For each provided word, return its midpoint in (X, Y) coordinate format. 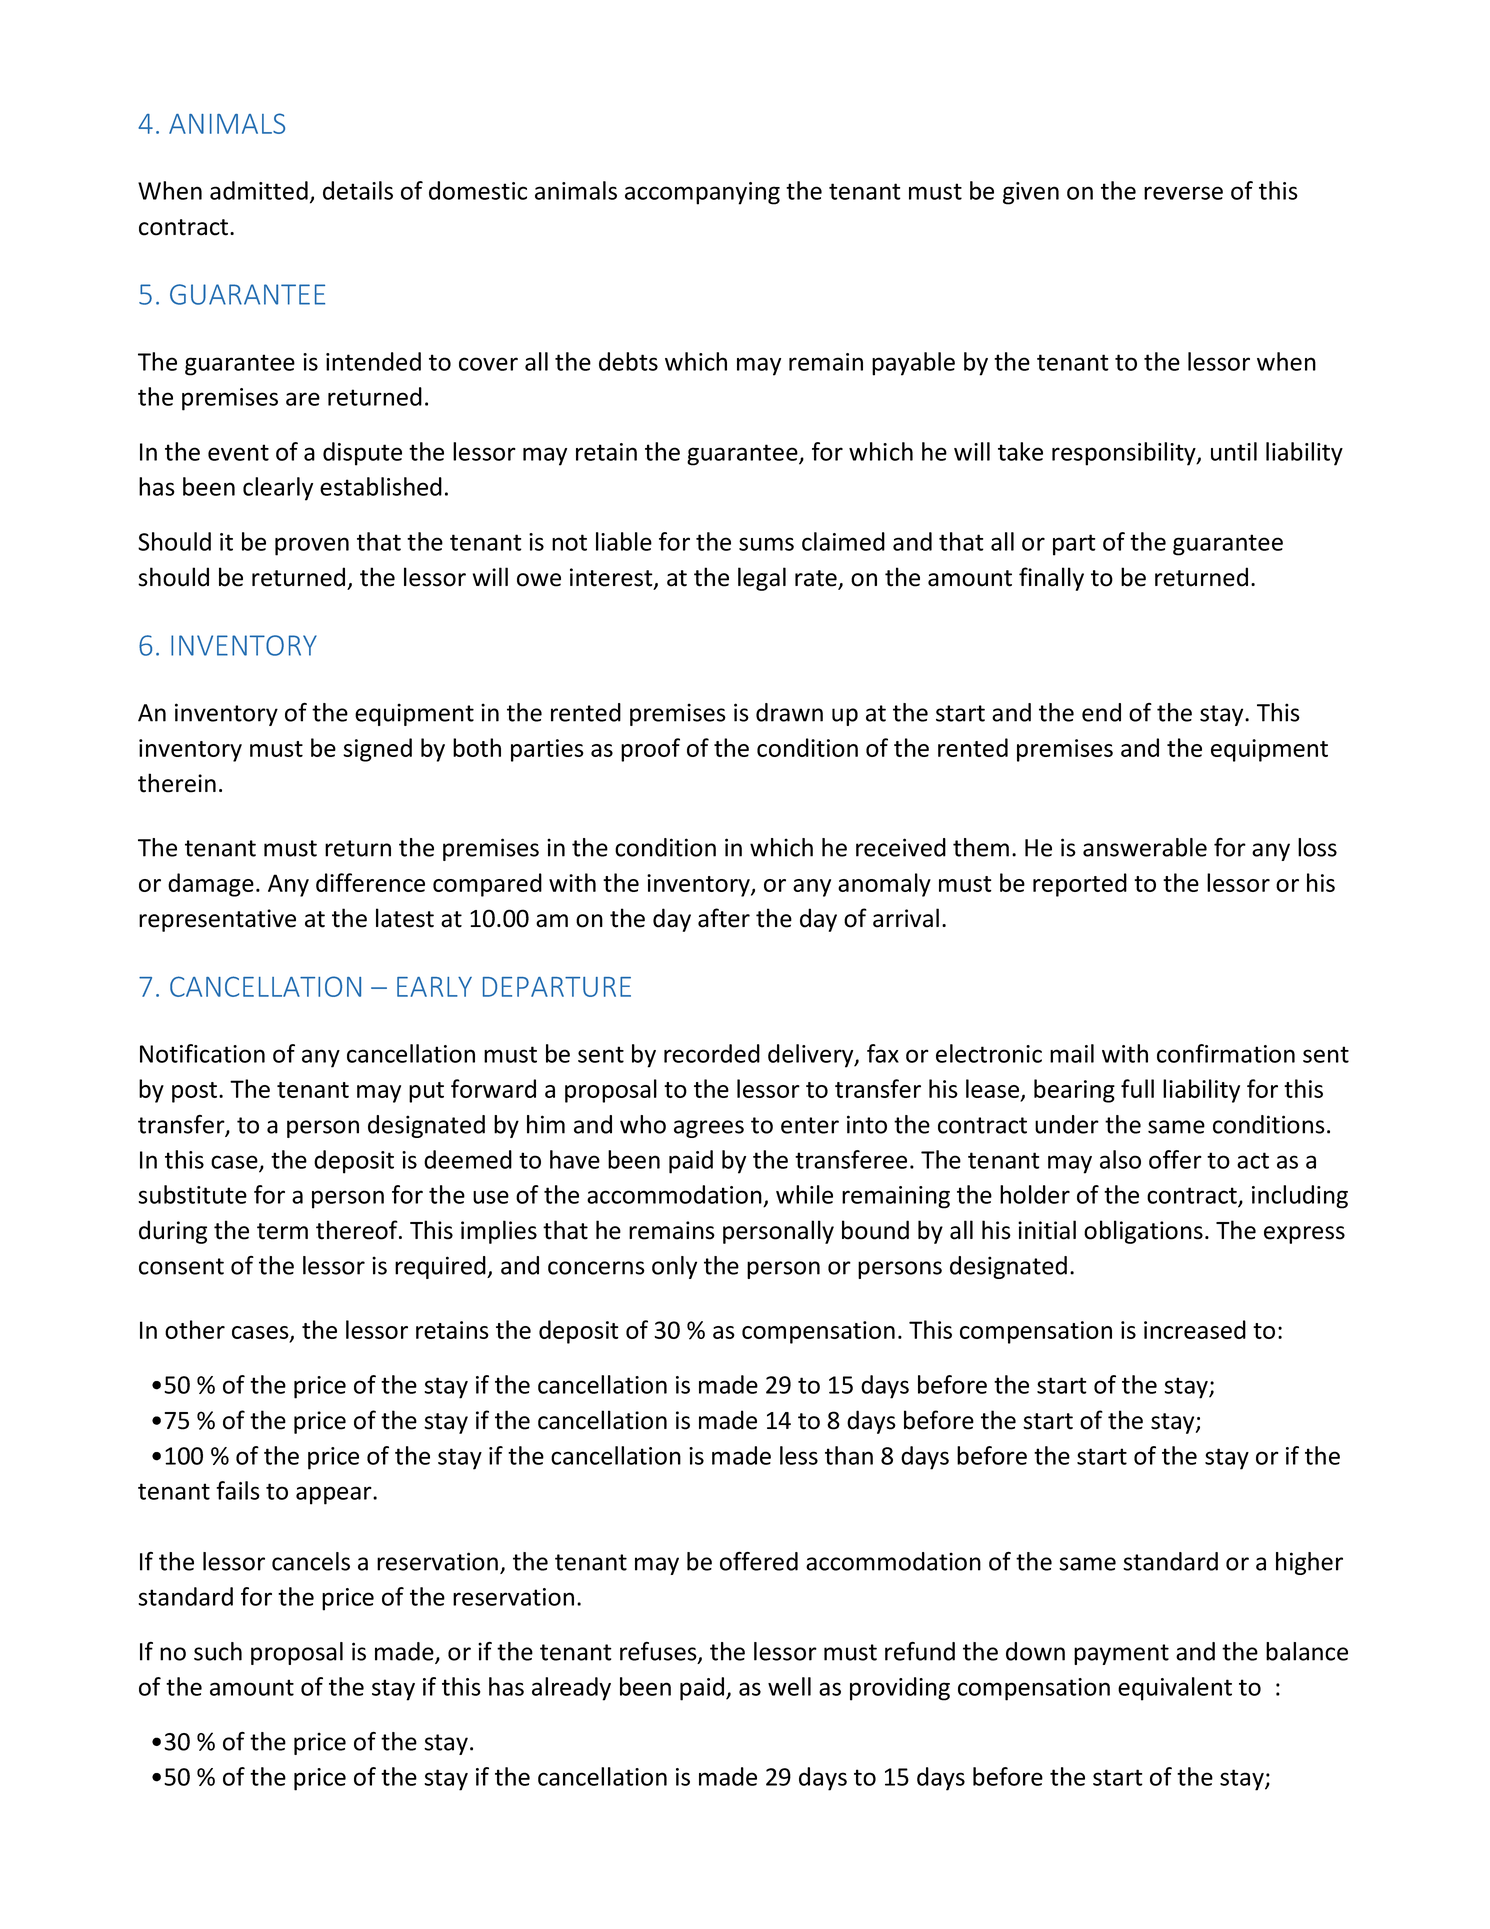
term (282, 1231)
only (674, 1267)
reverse (1183, 193)
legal (762, 579)
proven (312, 546)
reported (1080, 885)
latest (405, 918)
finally (1051, 579)
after (724, 918)
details (358, 190)
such (218, 1651)
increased (1195, 1329)
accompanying (702, 193)
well (789, 1686)
